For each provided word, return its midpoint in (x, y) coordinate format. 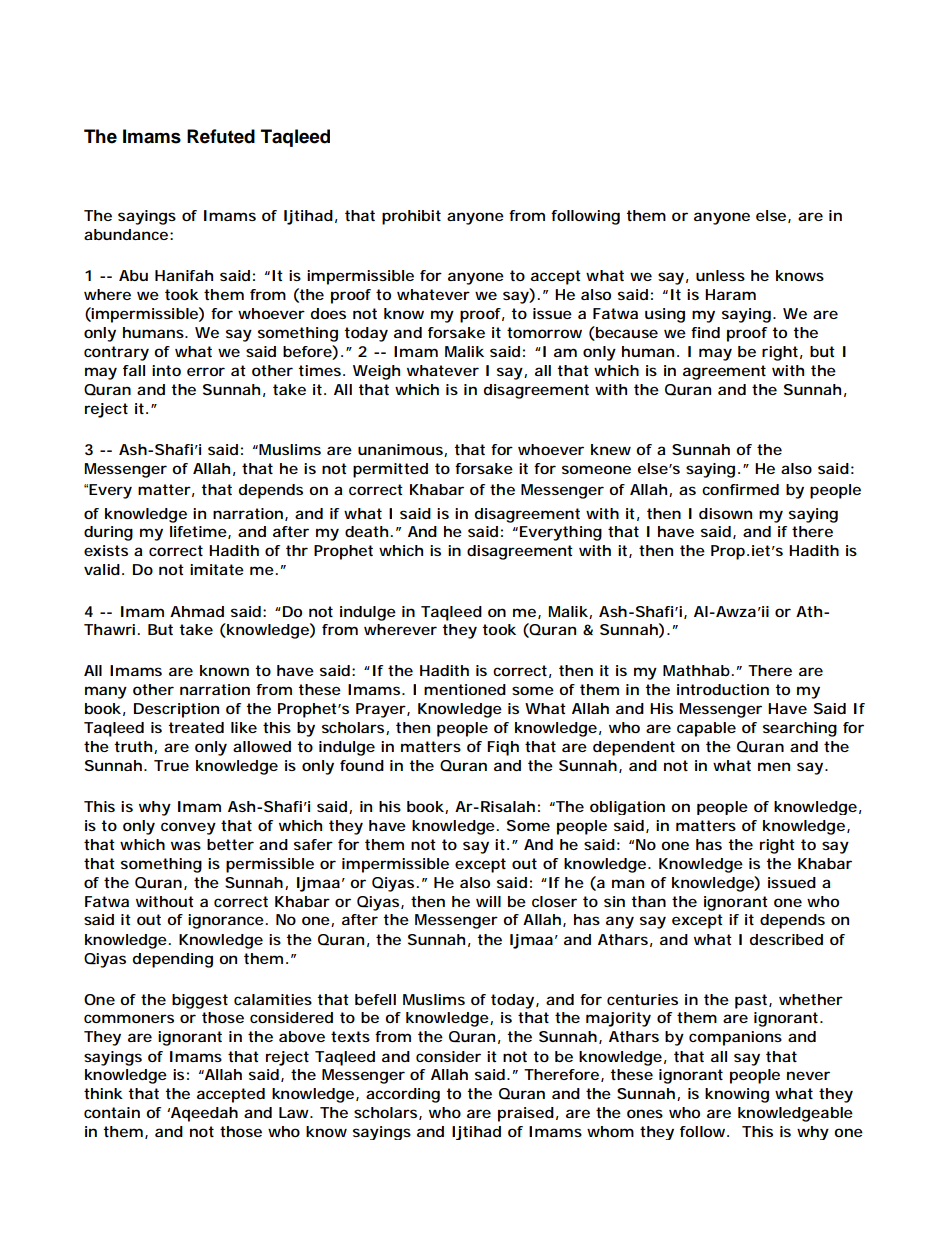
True (171, 765)
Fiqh (503, 748)
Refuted (221, 136)
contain (112, 1112)
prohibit (411, 217)
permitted (390, 470)
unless (720, 275)
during (108, 533)
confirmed (740, 489)
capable (706, 729)
